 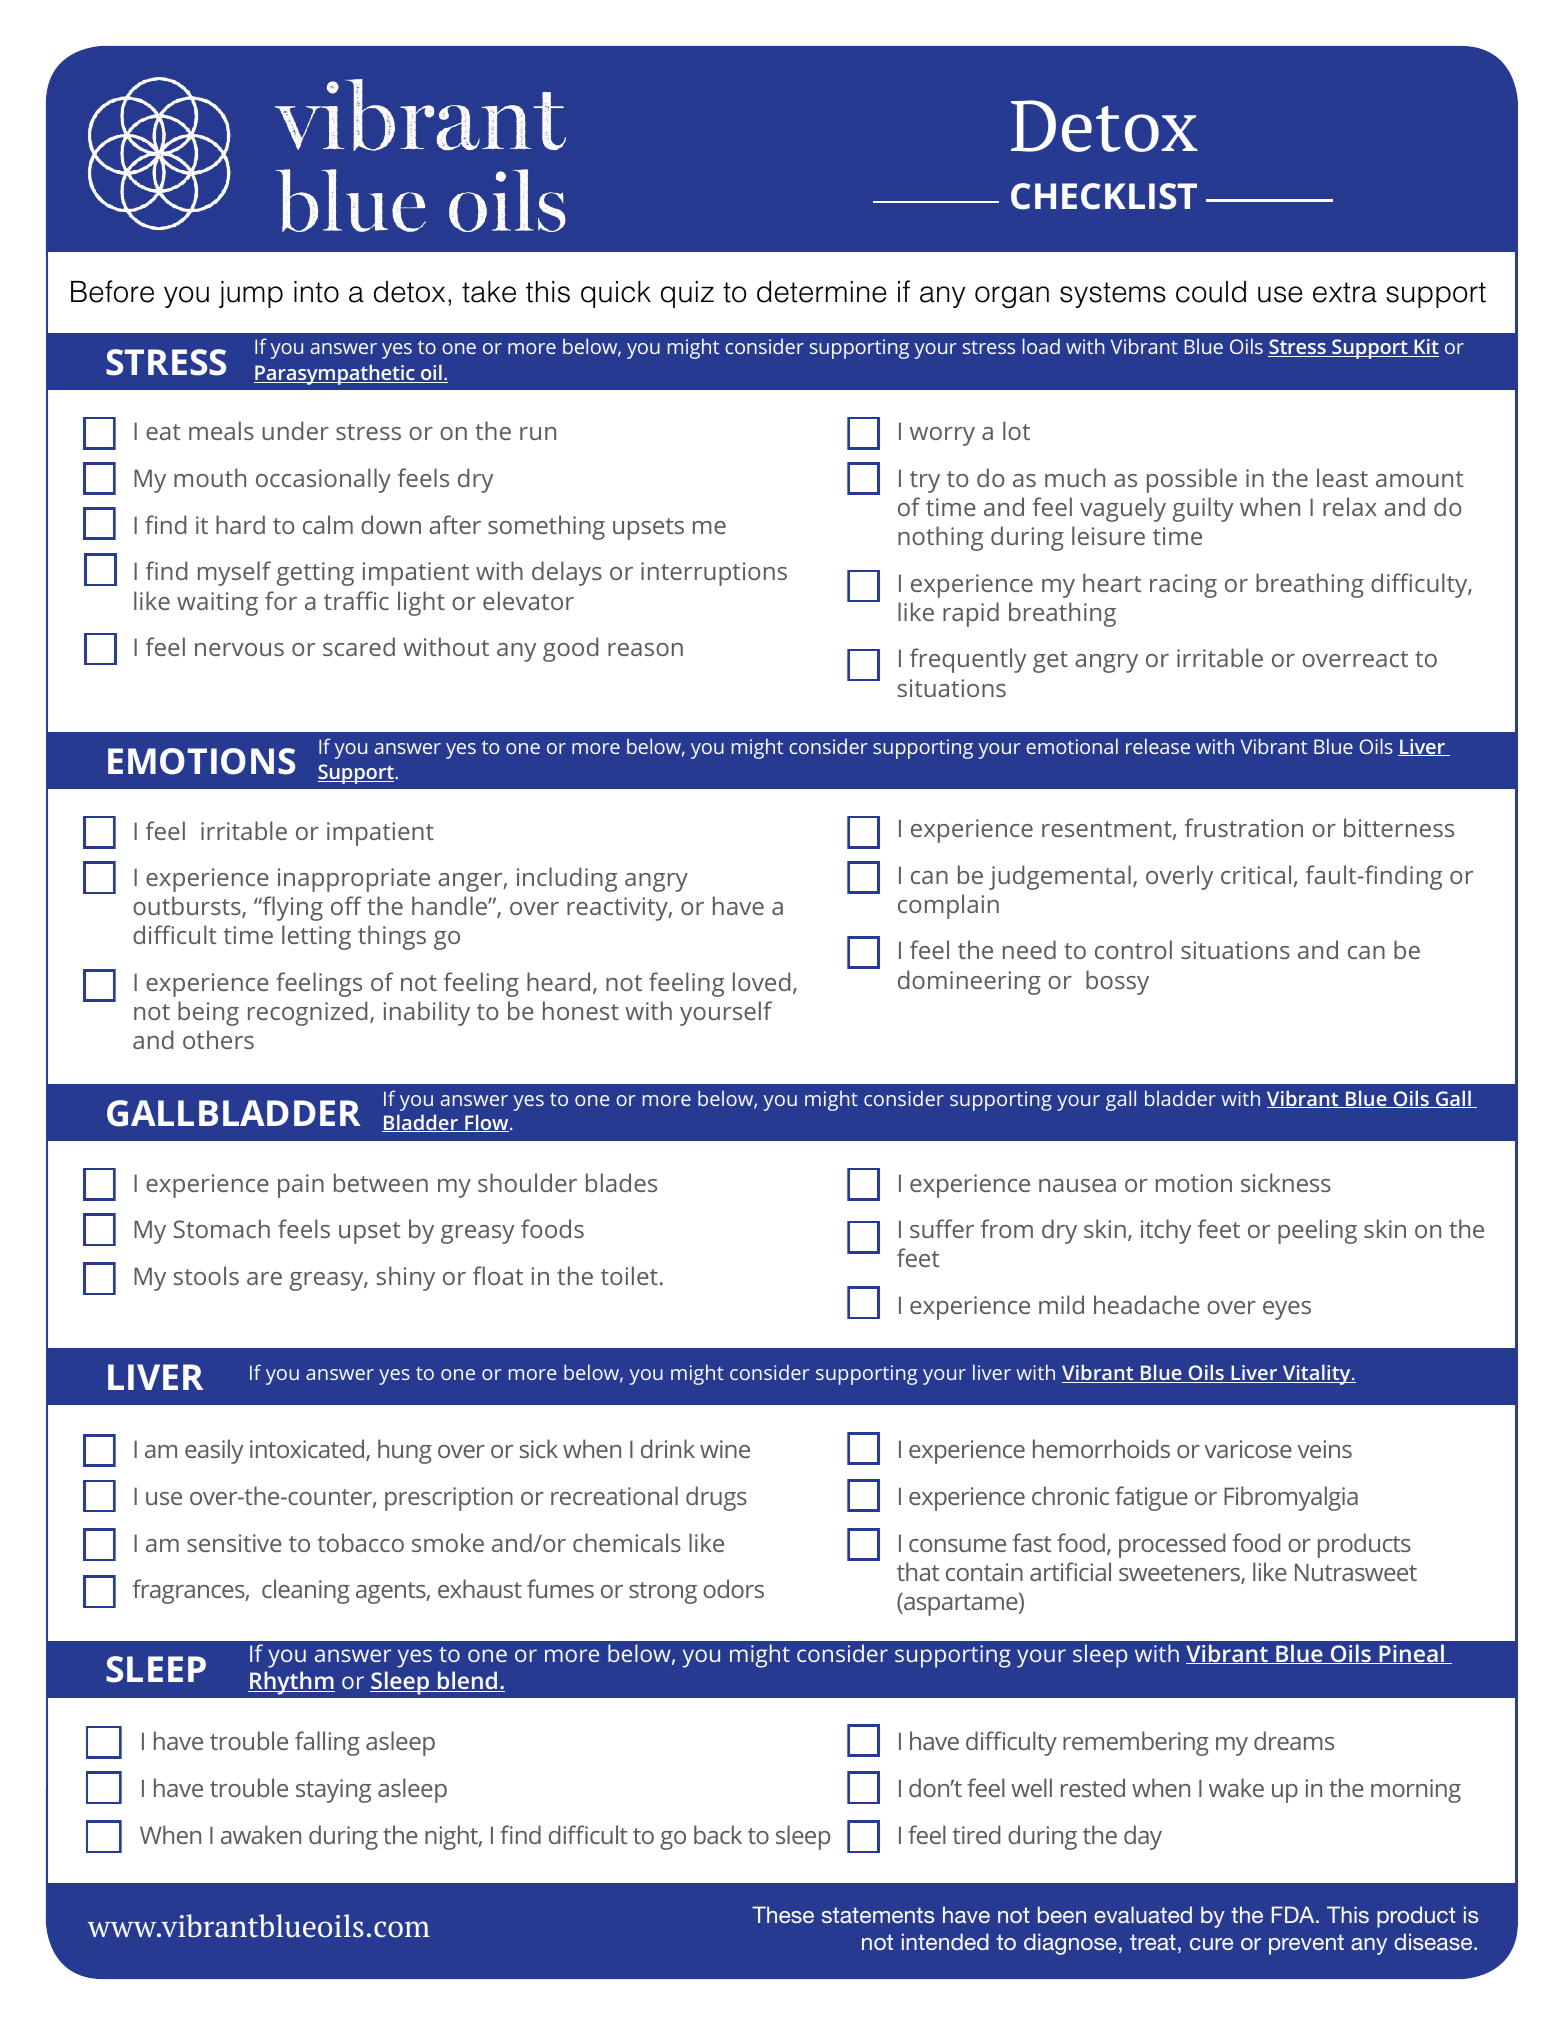 What do you see at coordinates (1211, 292) in the page?
I see `could` at bounding box center [1211, 292].
